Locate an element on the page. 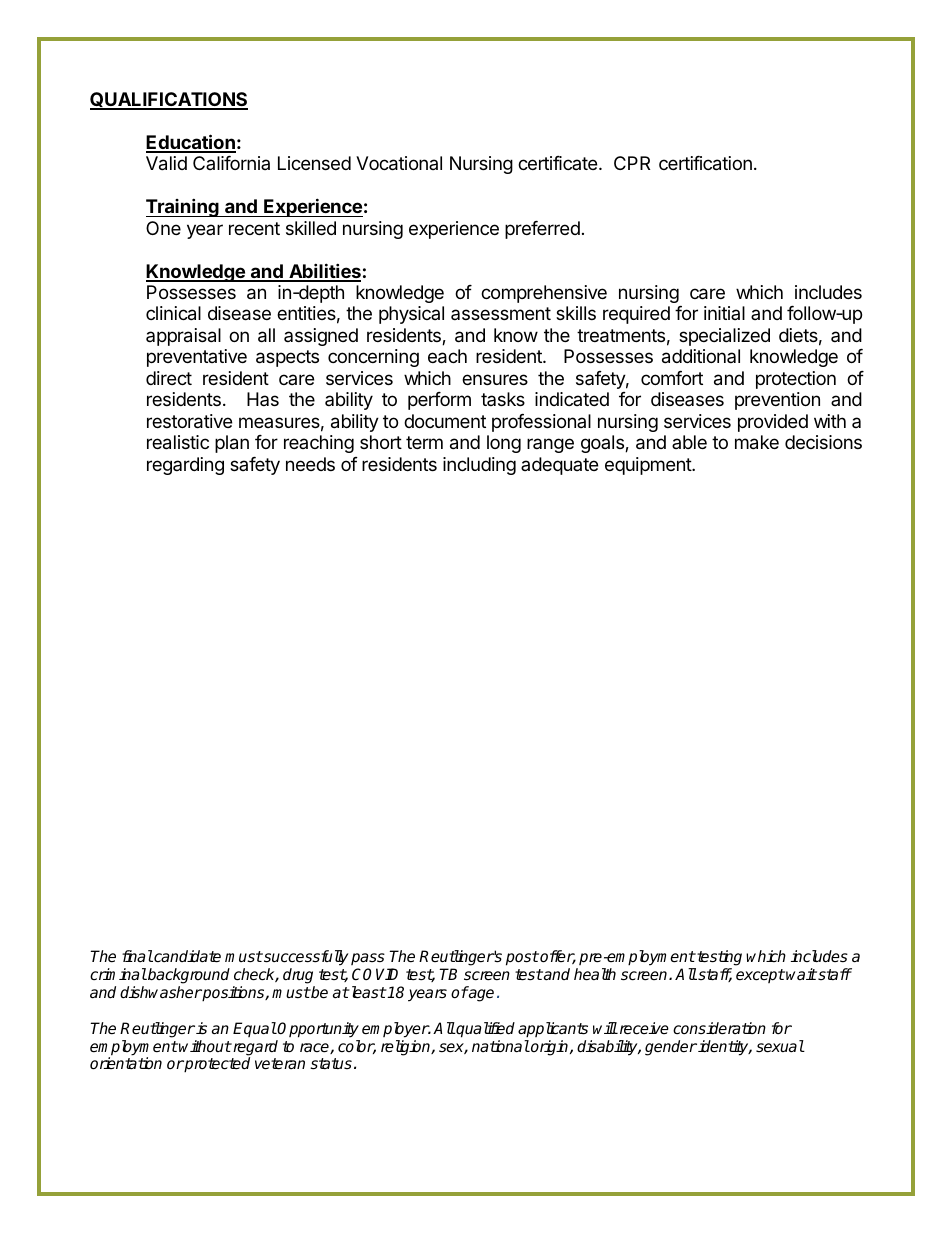  restorative is located at coordinates (189, 421).
